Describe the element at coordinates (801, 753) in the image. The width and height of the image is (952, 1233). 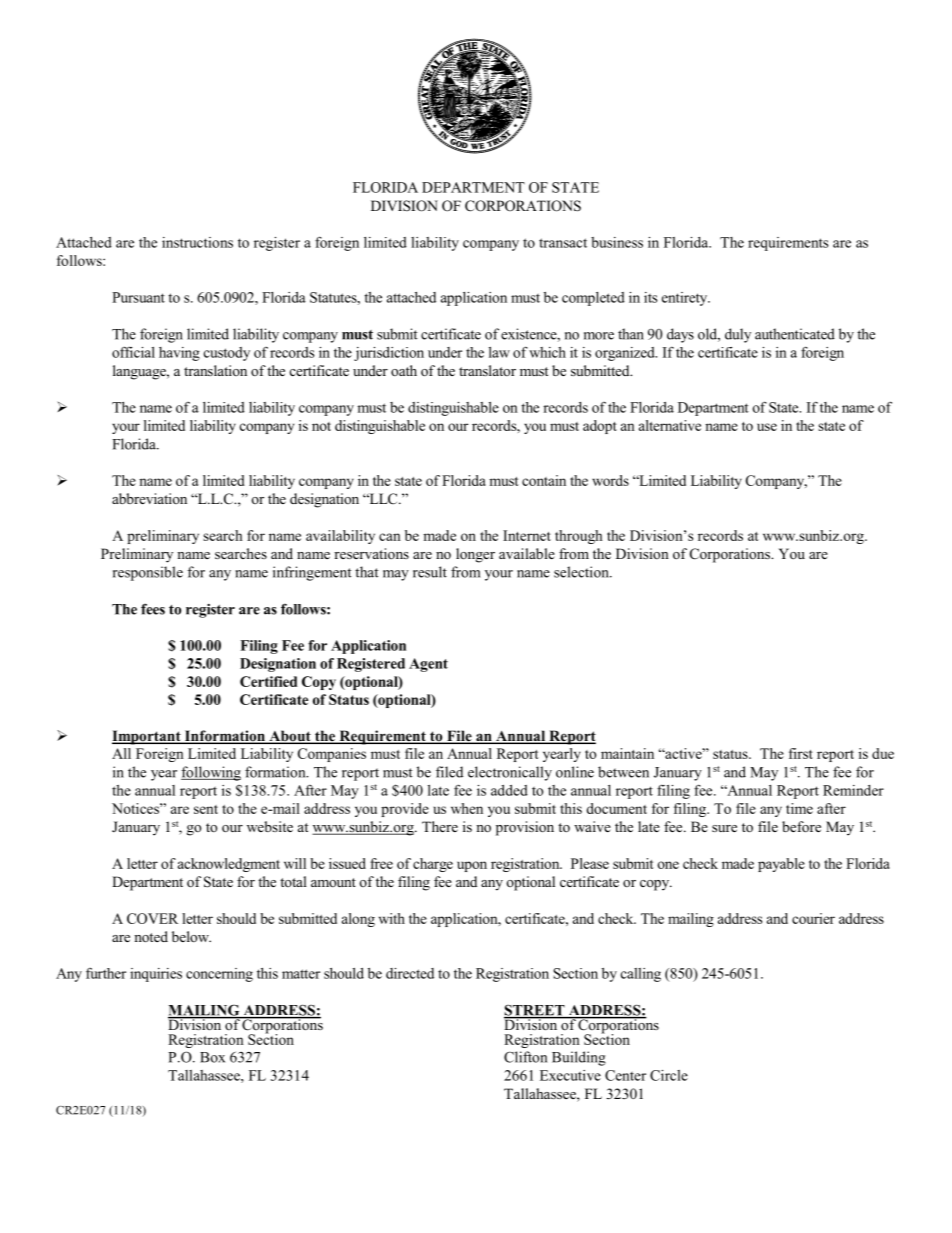
I see `first` at that location.
